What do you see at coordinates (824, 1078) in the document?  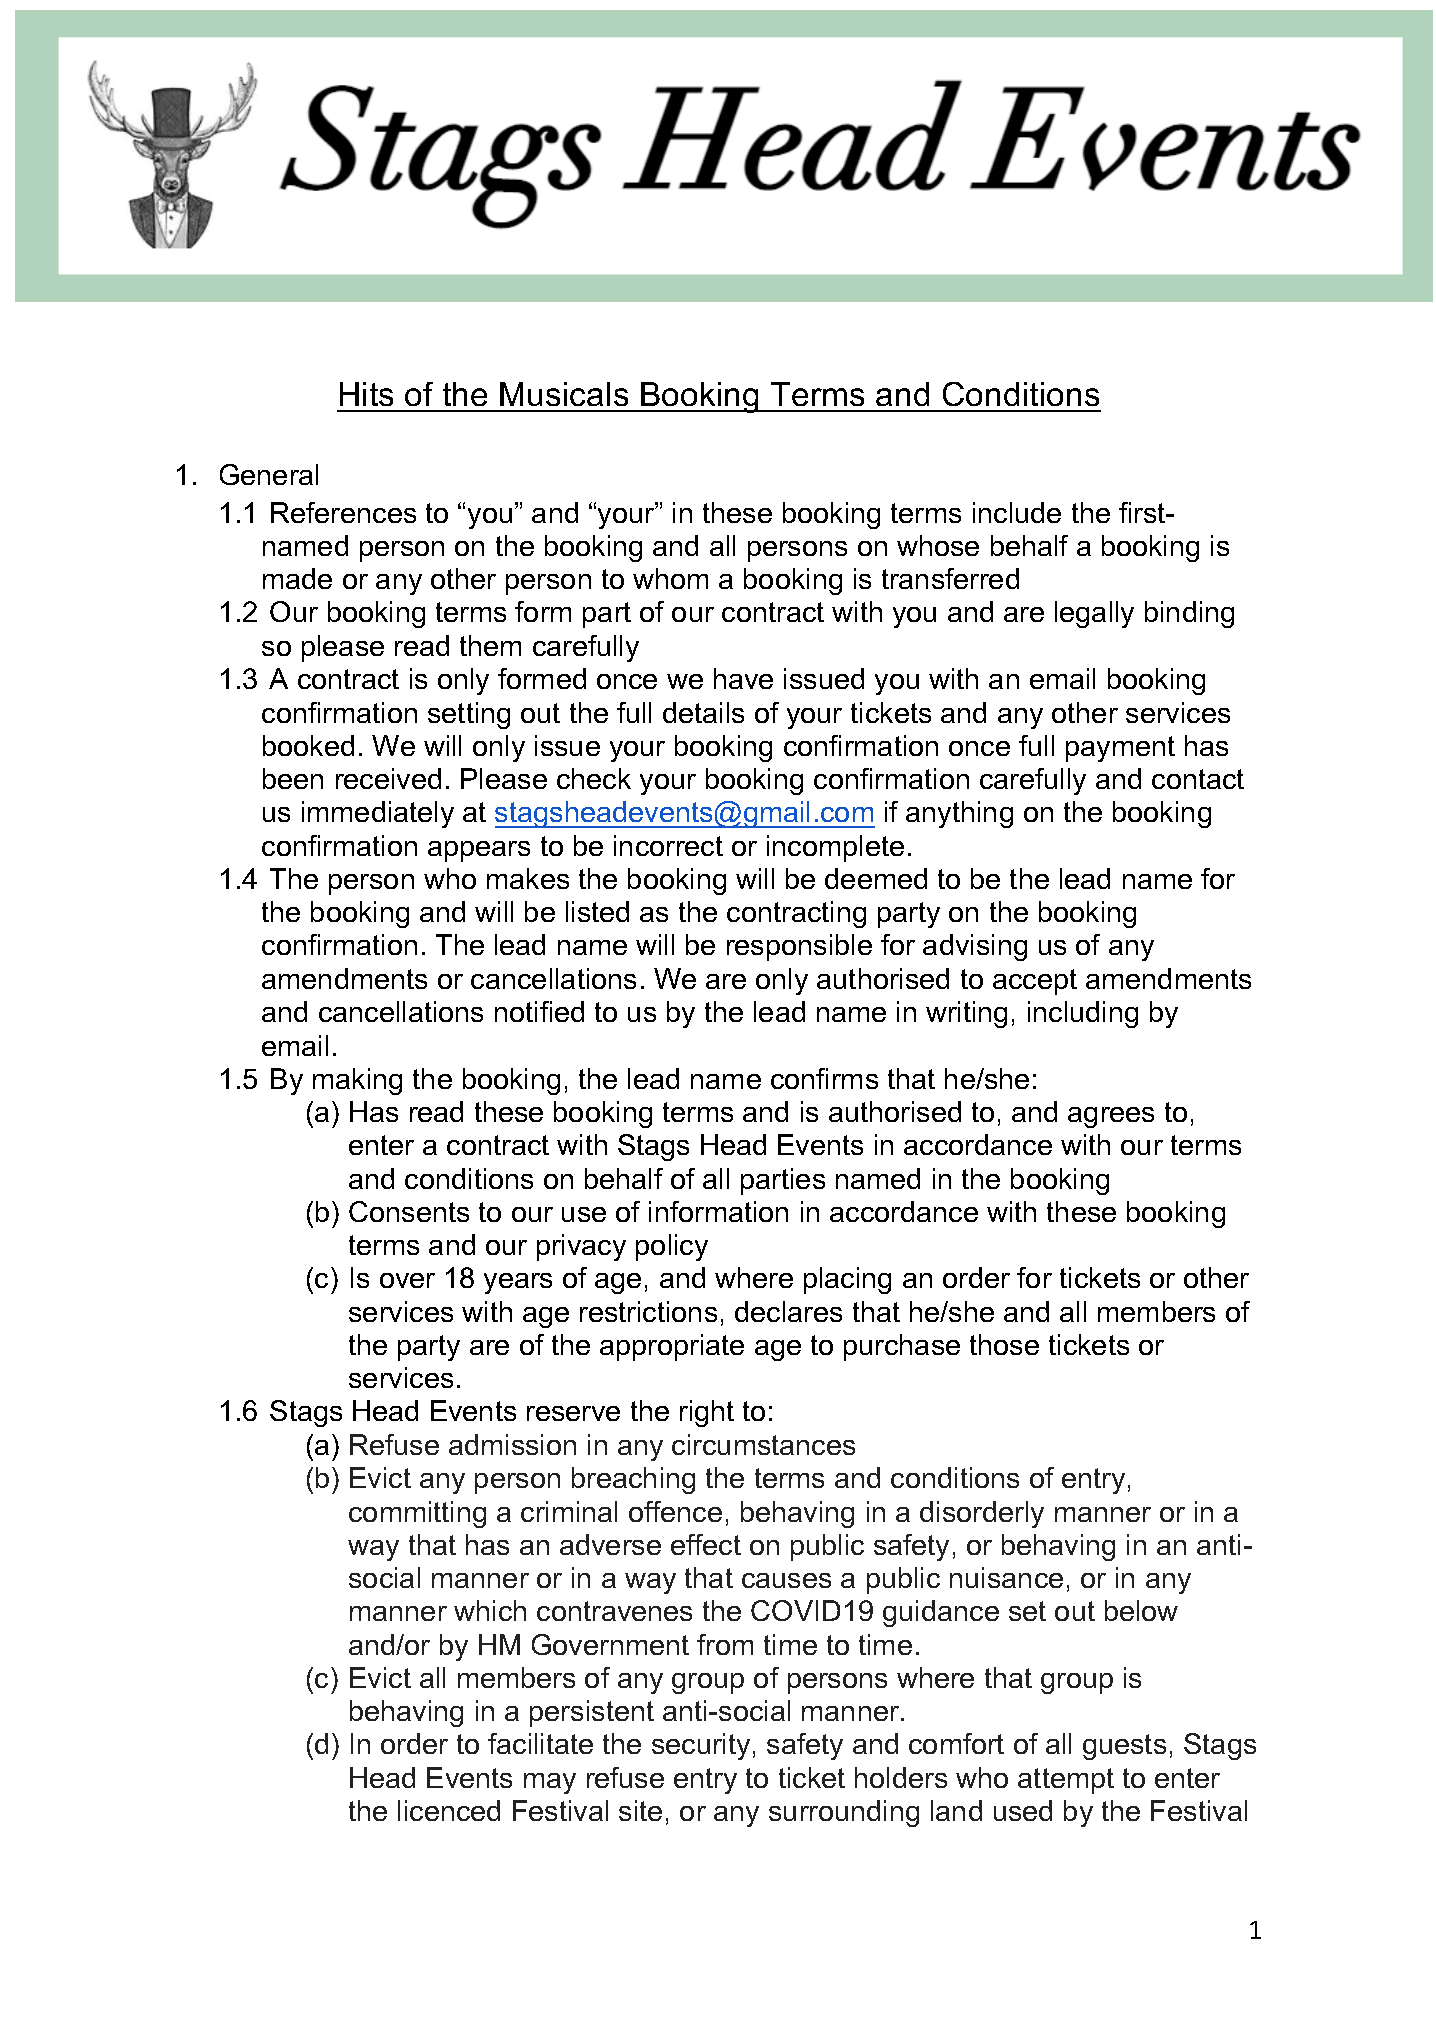 I see `confirms` at bounding box center [824, 1078].
